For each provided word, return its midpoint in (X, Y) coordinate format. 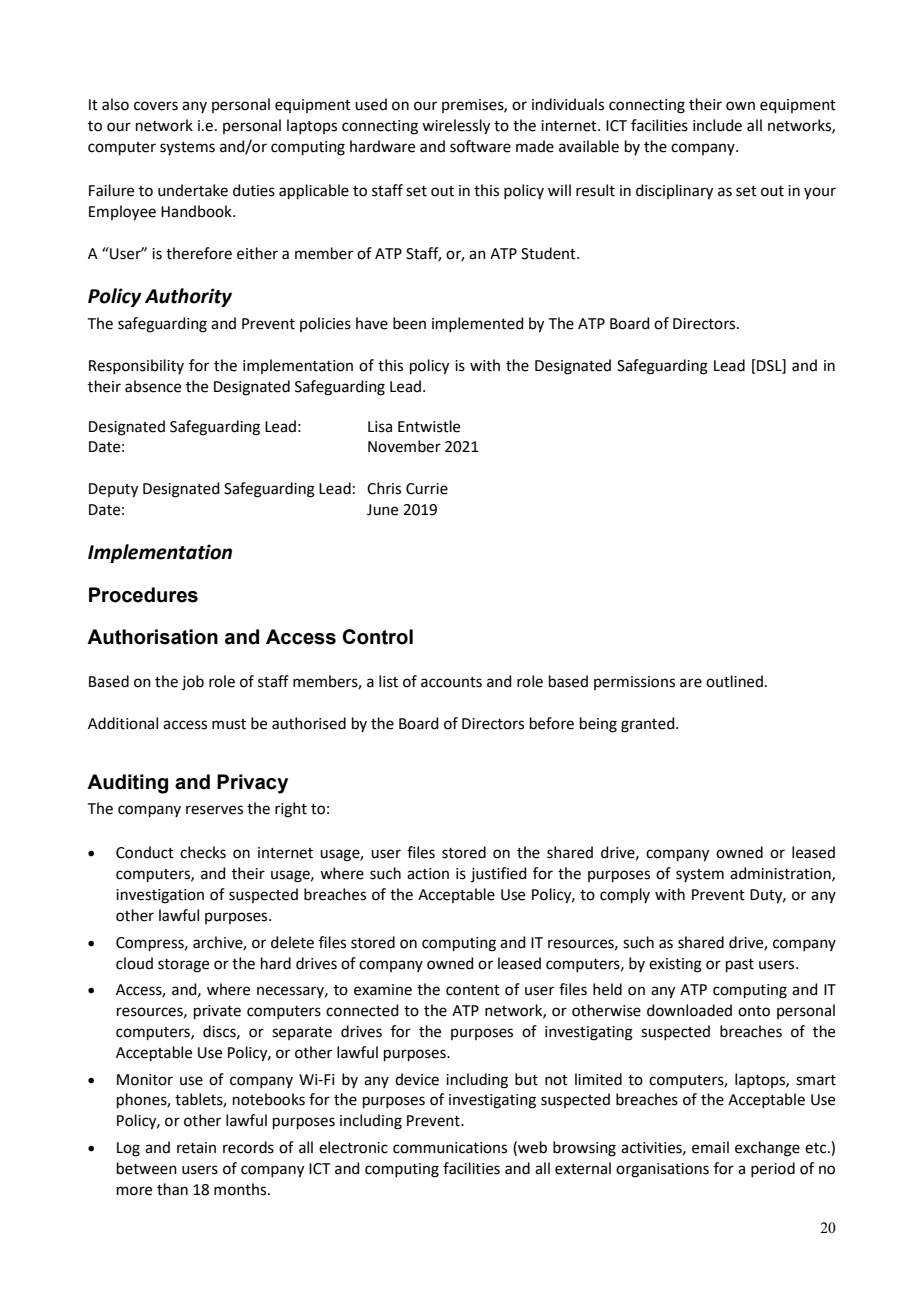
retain (196, 1148)
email (710, 1147)
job (193, 682)
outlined (734, 681)
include (717, 125)
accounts (451, 682)
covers (156, 106)
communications (450, 1148)
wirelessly (456, 127)
